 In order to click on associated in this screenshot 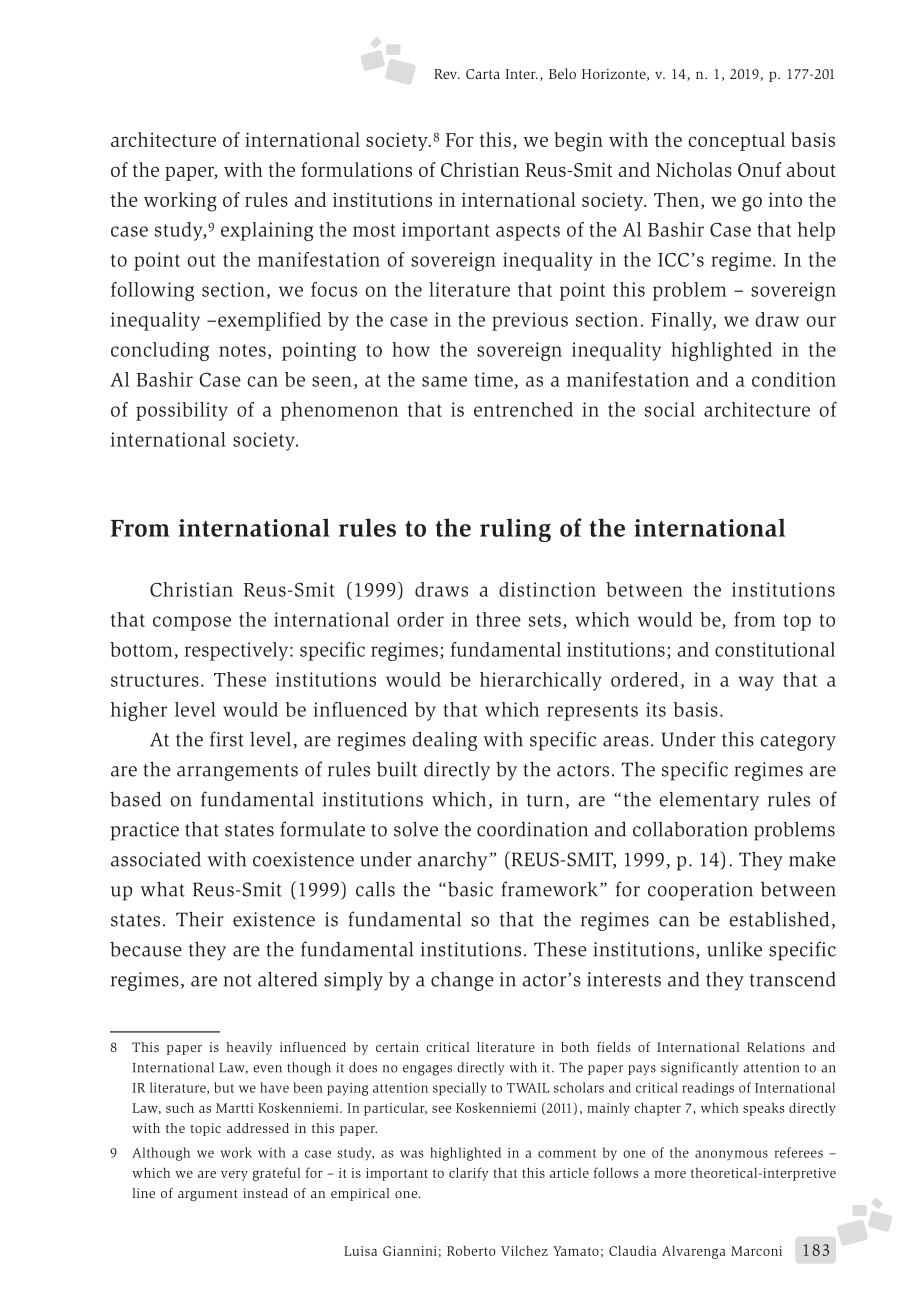, I will do `click(156, 859)`.
